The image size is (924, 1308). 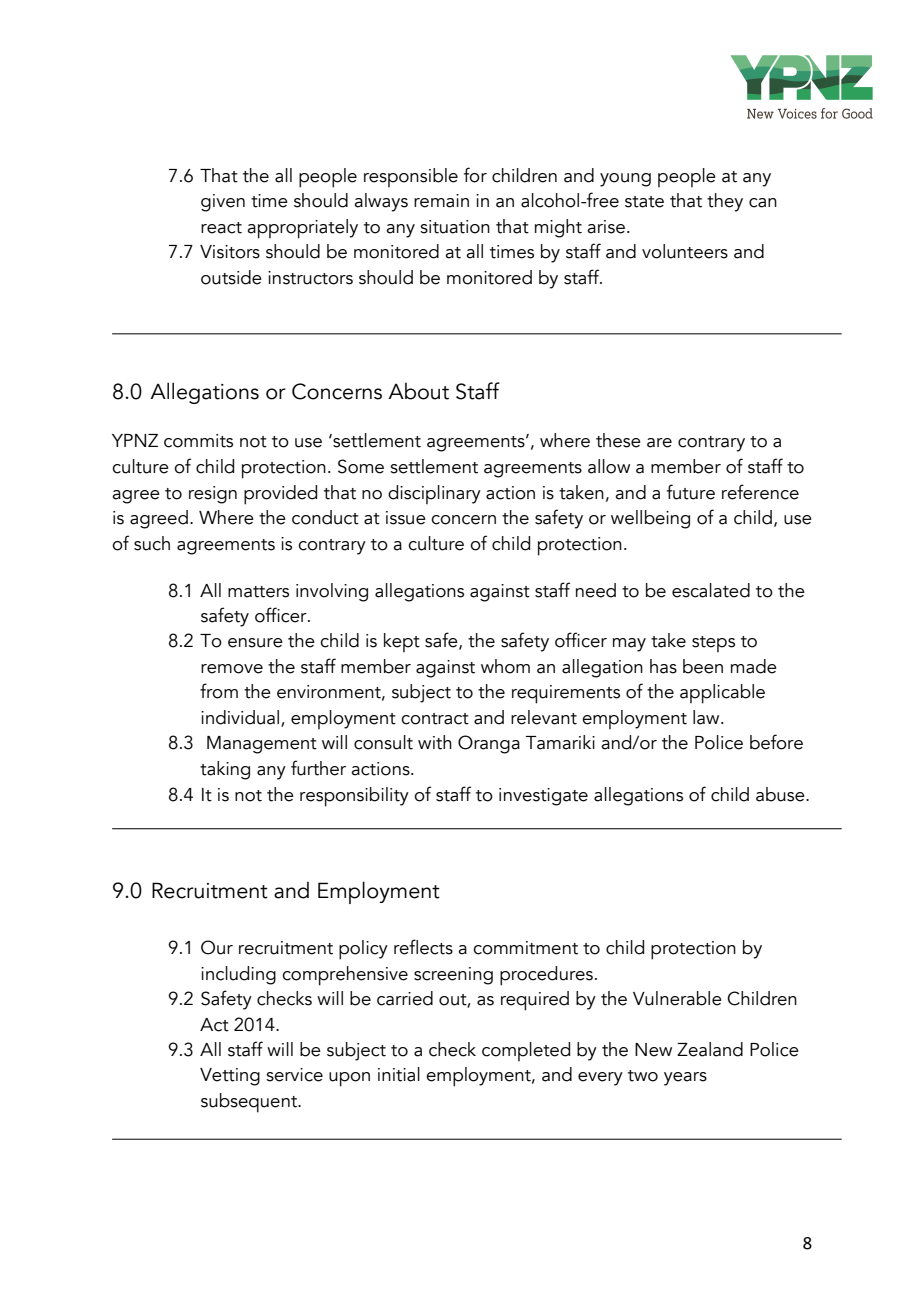 I want to click on completed, so click(x=526, y=1051).
